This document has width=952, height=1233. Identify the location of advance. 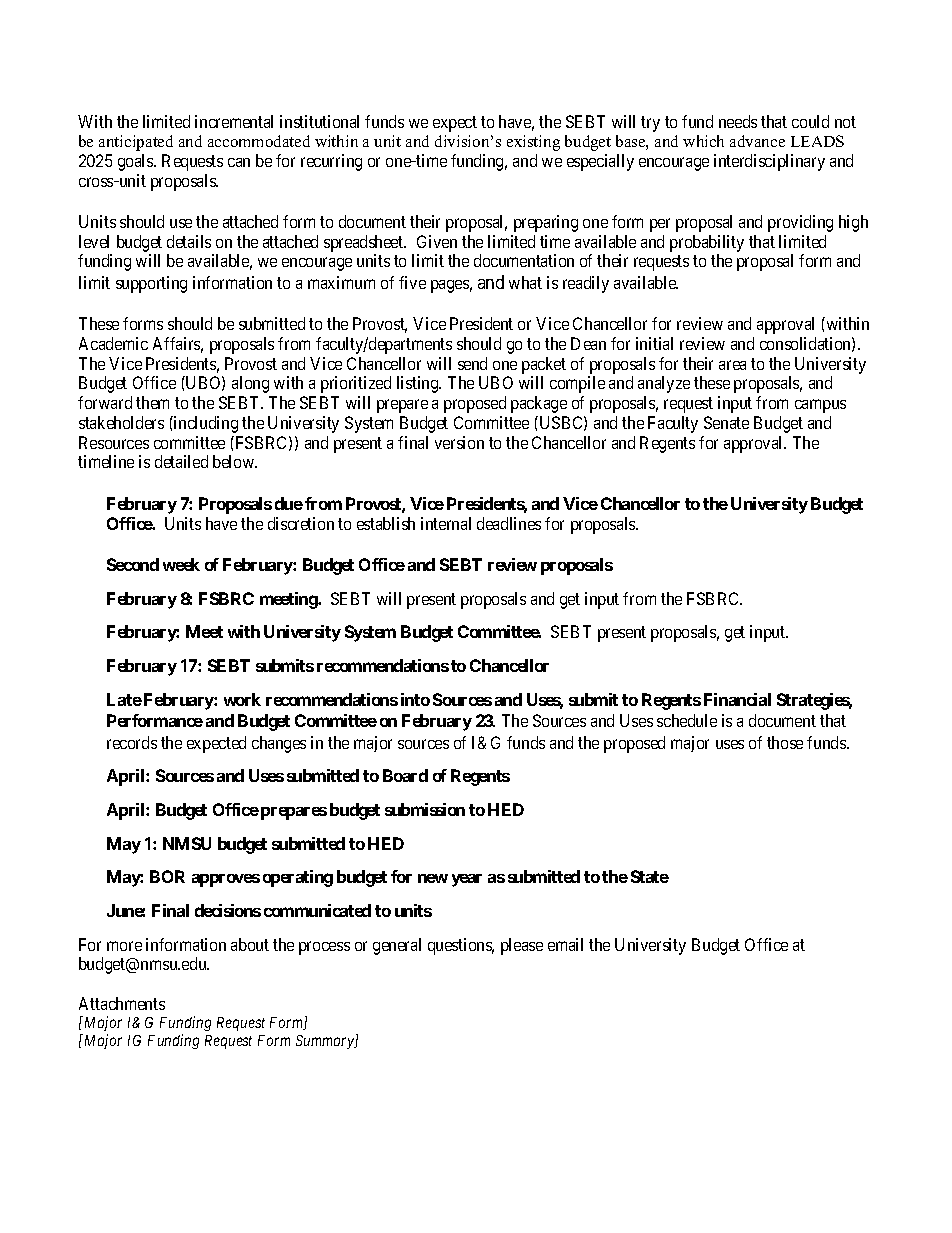
(757, 141).
